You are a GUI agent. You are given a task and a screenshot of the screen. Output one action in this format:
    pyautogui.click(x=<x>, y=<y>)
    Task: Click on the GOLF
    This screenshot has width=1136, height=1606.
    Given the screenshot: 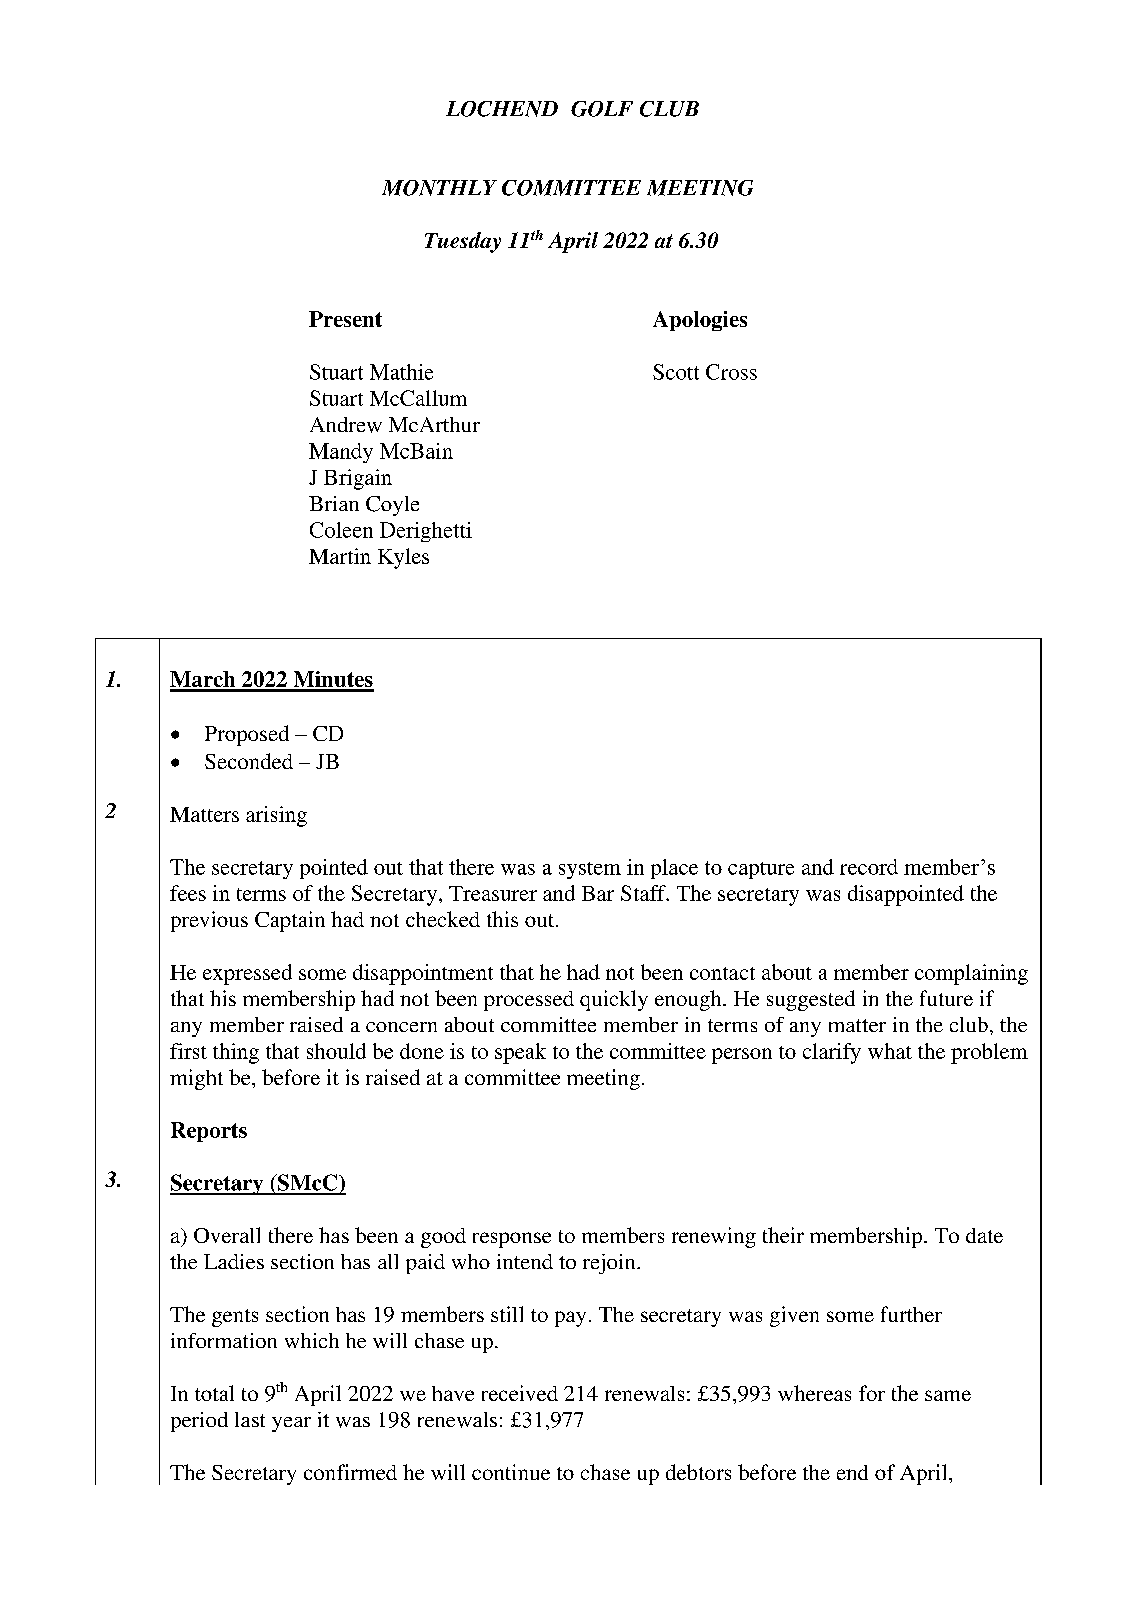 What is the action you would take?
    pyautogui.click(x=602, y=109)
